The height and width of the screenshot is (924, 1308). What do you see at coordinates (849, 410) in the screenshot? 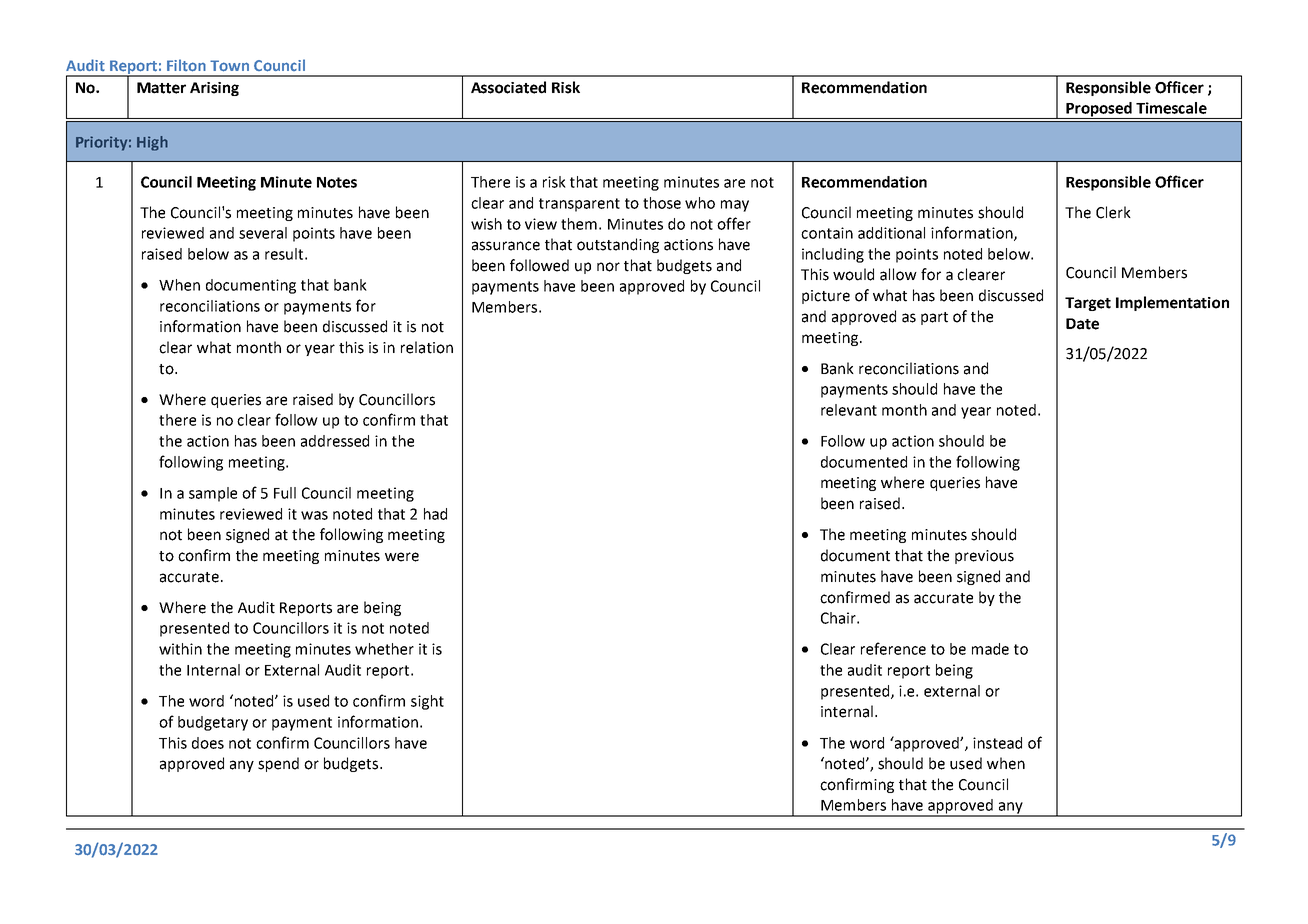
I see `relevant` at bounding box center [849, 410].
